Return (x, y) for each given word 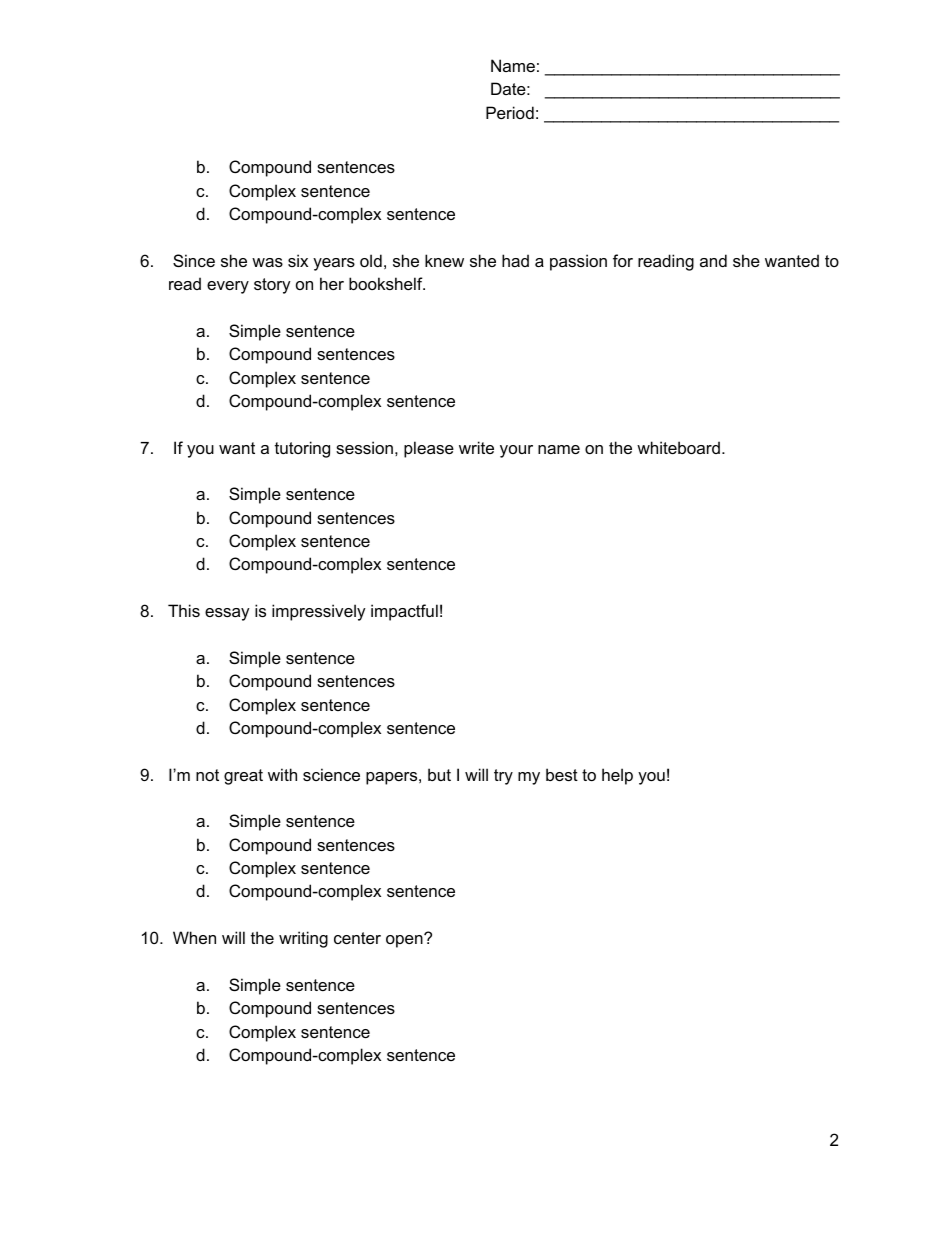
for (623, 260)
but (439, 774)
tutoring (302, 449)
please (429, 449)
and (713, 260)
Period (510, 112)
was (267, 262)
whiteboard (678, 447)
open (405, 940)
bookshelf (387, 283)
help (617, 776)
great (243, 777)
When (194, 937)
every (228, 287)
